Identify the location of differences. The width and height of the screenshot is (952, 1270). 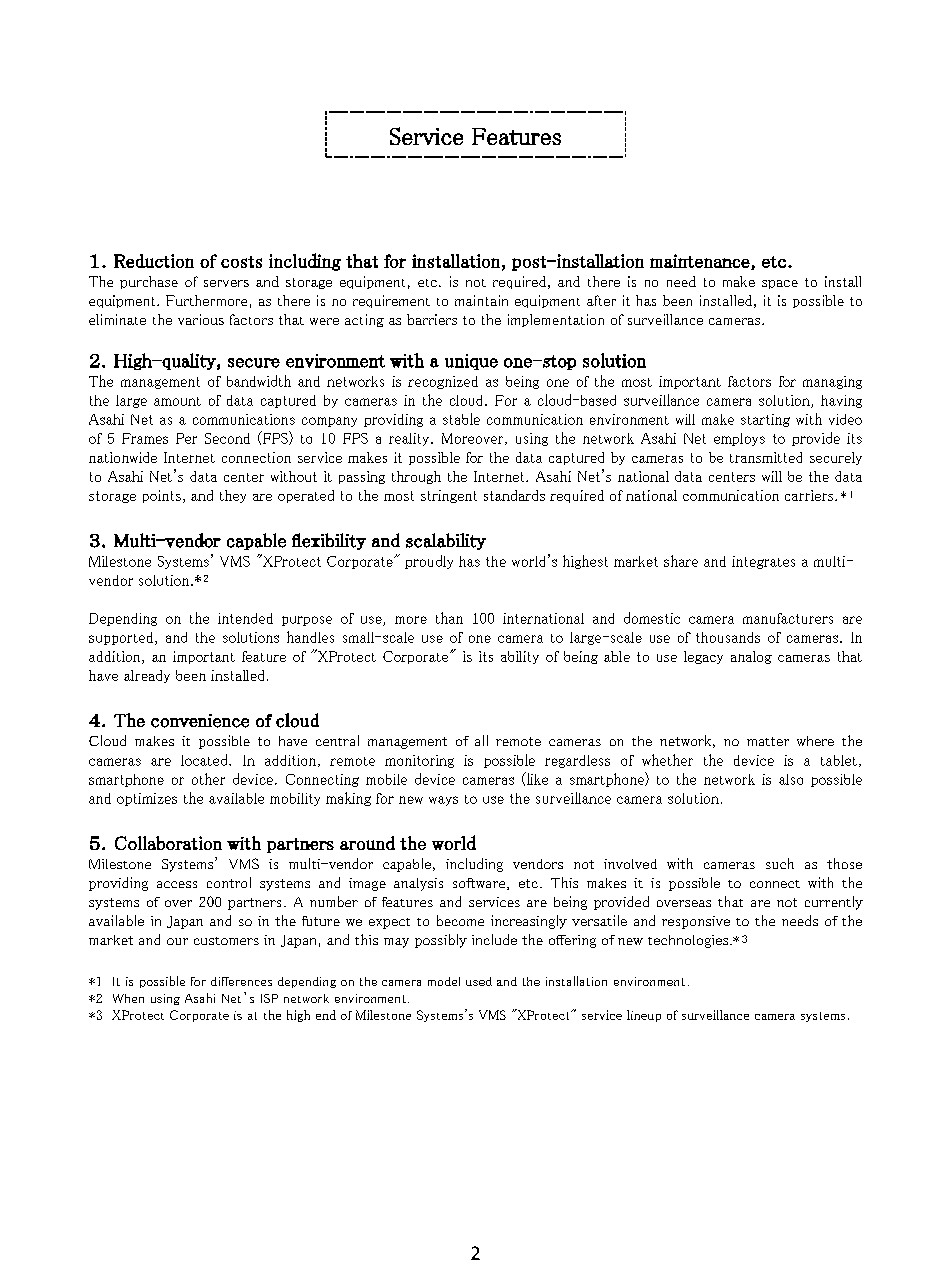
(241, 981).
